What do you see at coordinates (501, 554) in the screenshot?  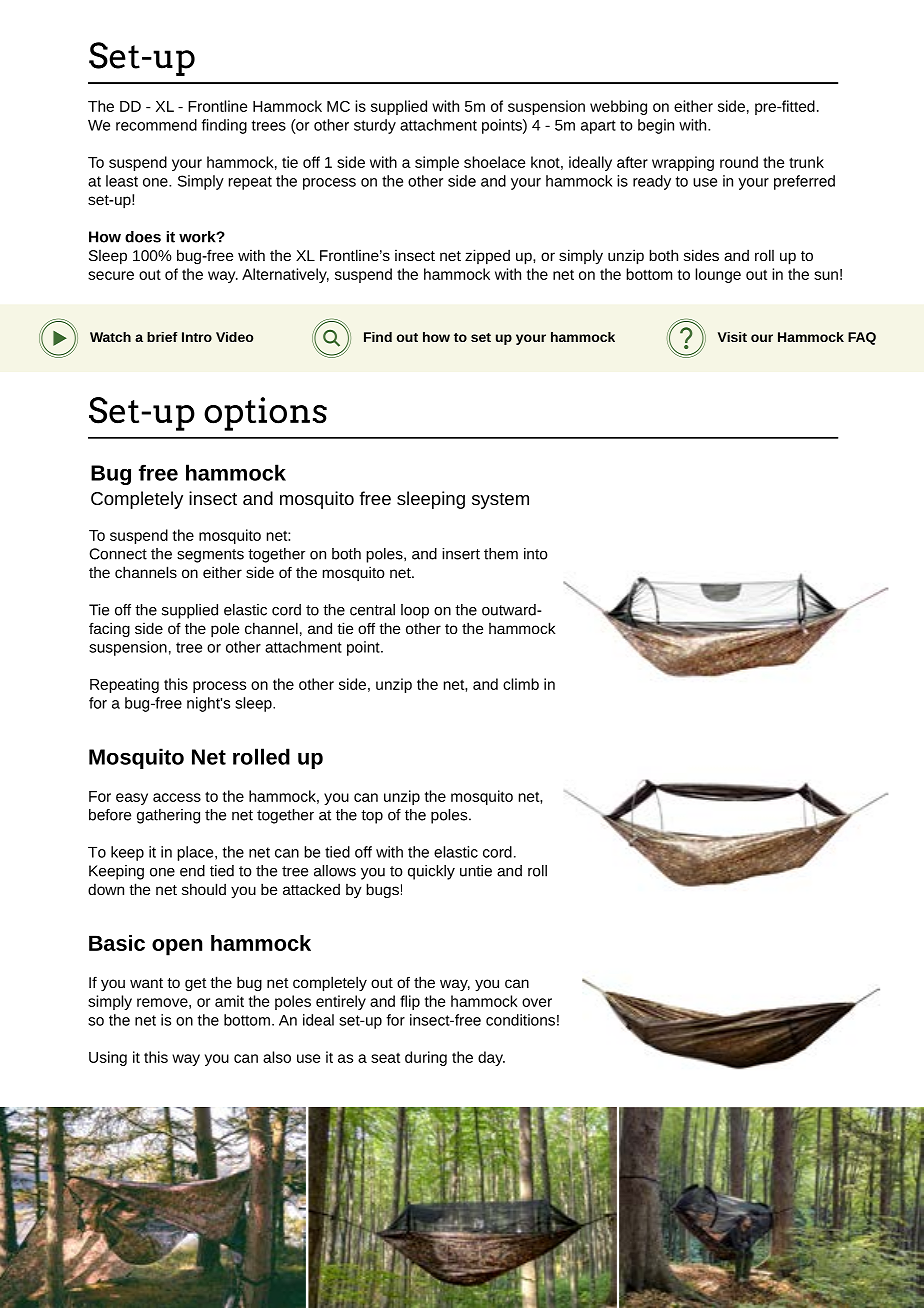 I see `them` at bounding box center [501, 554].
